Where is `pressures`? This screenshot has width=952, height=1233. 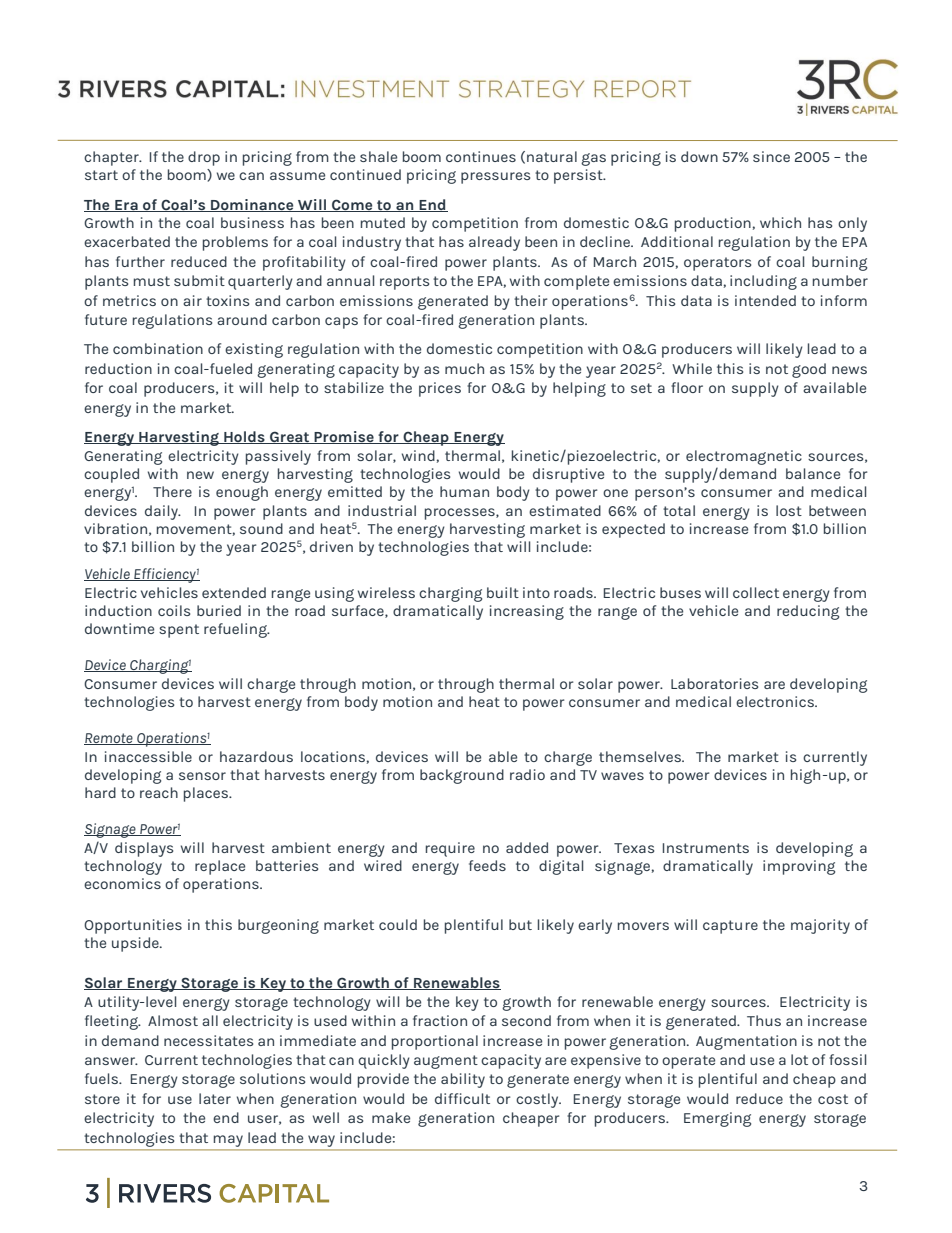
pressures is located at coordinates (495, 178).
